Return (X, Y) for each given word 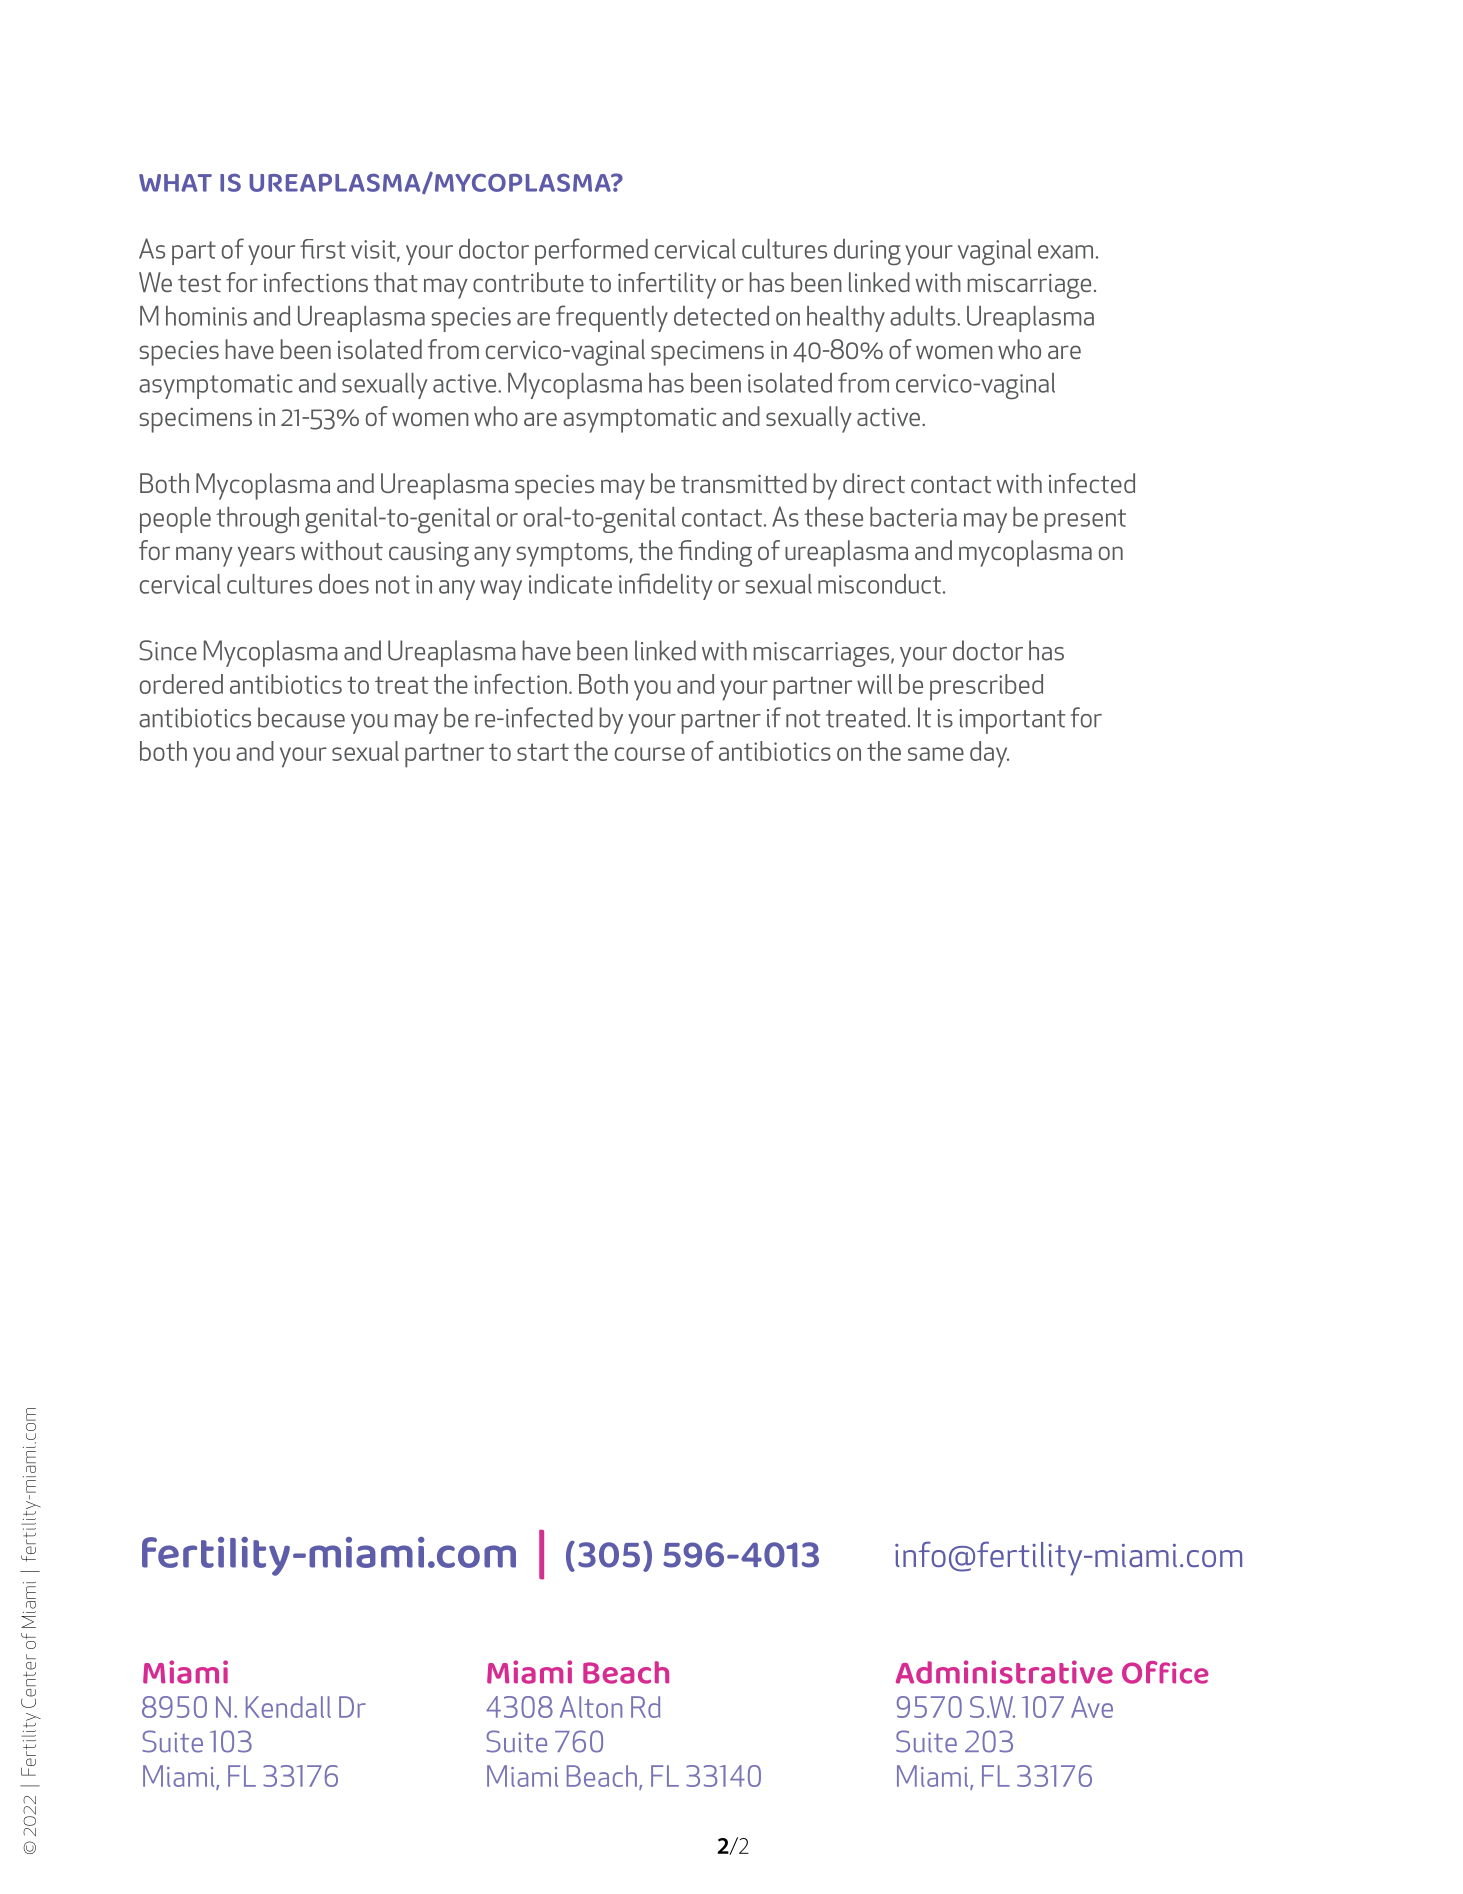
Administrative (1004, 1672)
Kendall (288, 1707)
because (301, 717)
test (199, 283)
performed (591, 251)
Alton (591, 1707)
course (650, 754)
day (989, 754)
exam (1065, 252)
